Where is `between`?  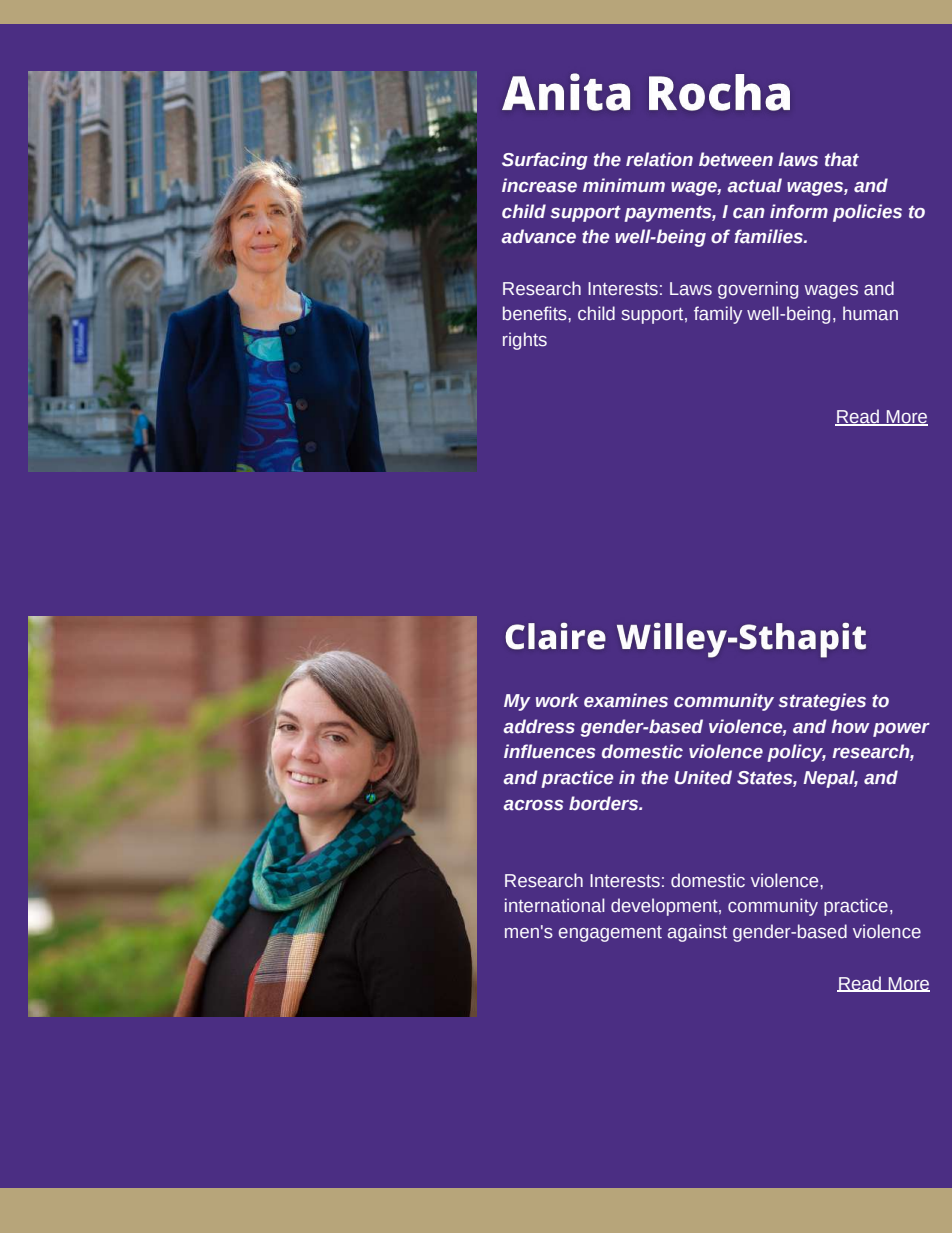 between is located at coordinates (736, 159).
